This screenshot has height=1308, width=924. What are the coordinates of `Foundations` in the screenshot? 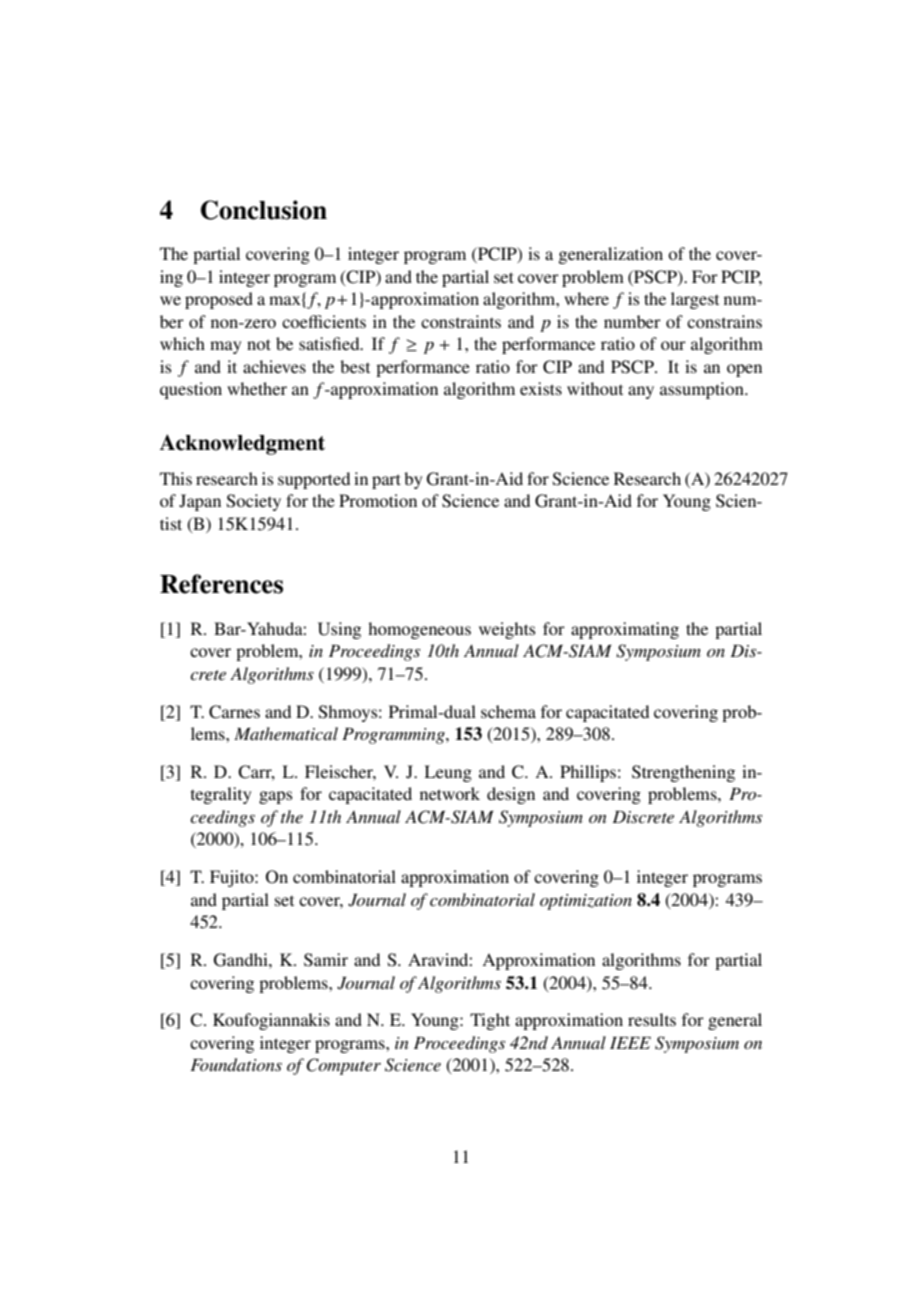 It's located at (236, 1064).
